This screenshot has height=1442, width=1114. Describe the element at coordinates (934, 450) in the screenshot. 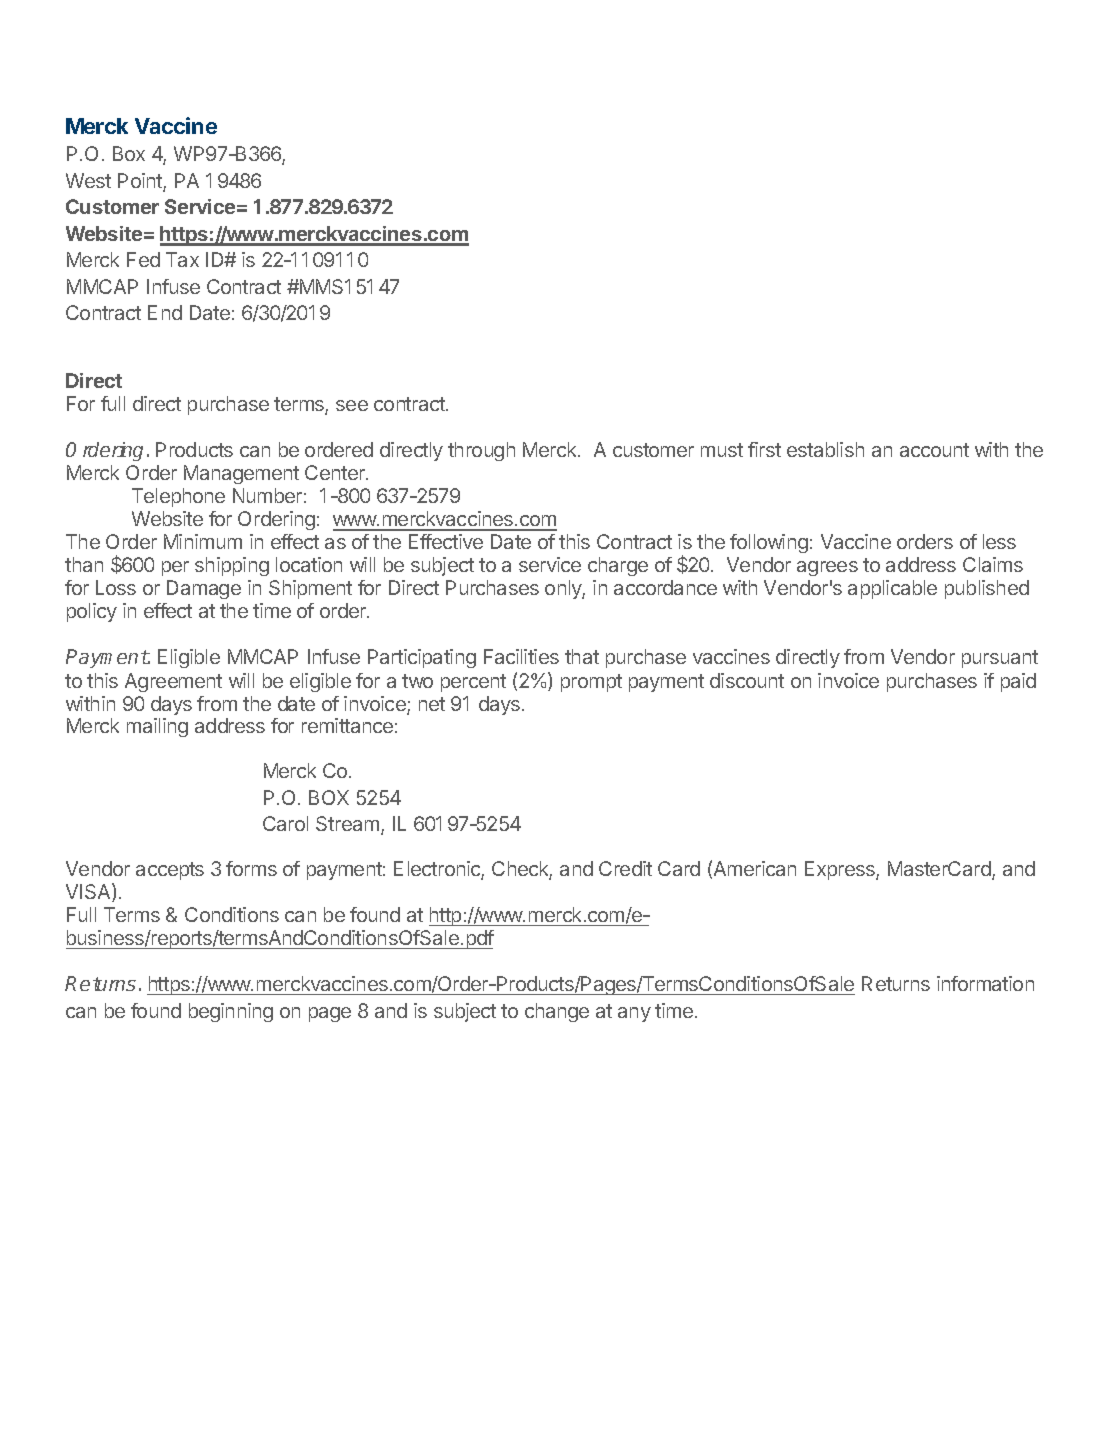

I see `account` at that location.
